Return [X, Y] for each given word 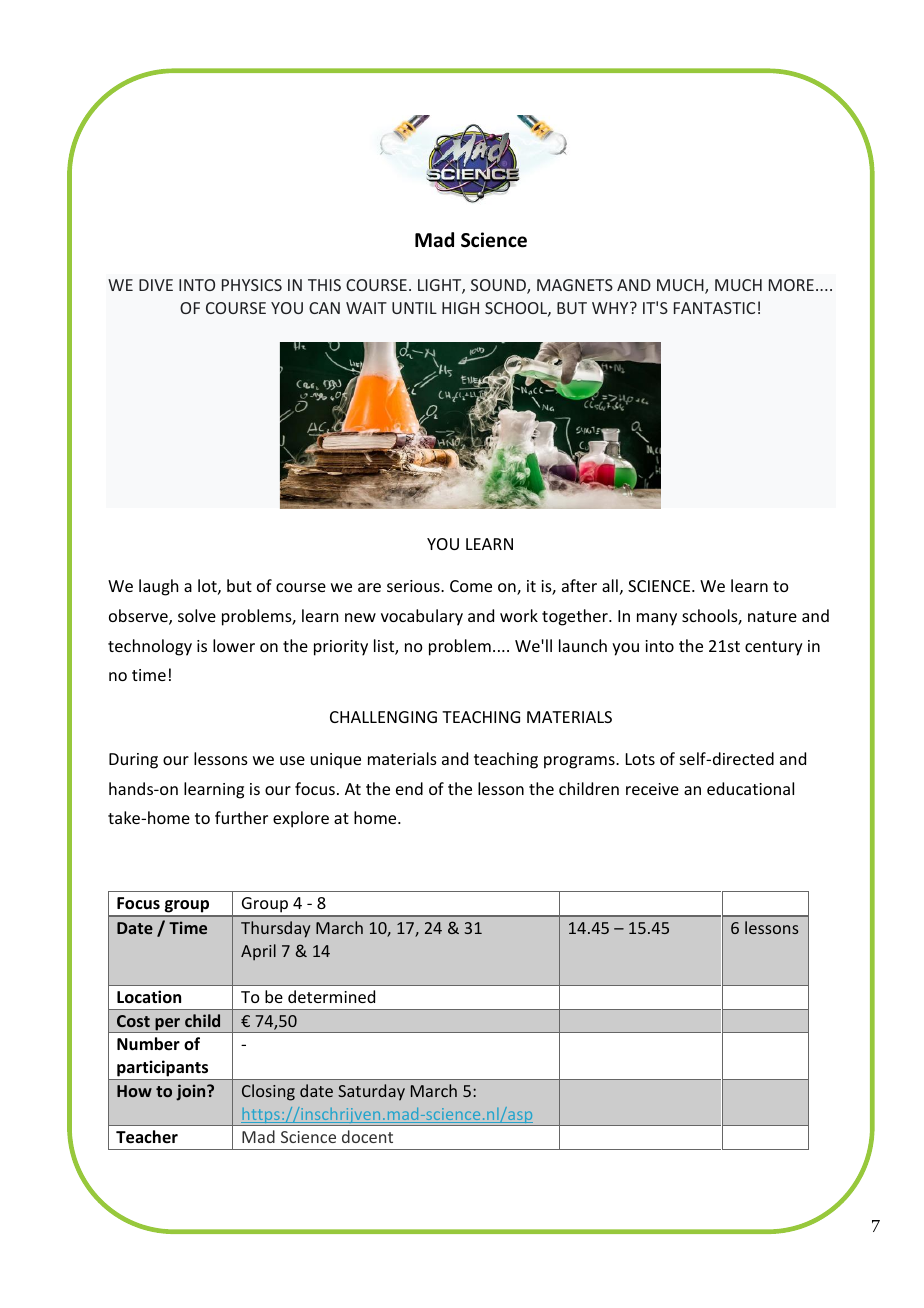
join [192, 1092]
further [241, 817]
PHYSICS [252, 285]
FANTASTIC [714, 308]
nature [772, 616]
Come [471, 586]
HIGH [460, 308]
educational [750, 788]
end [409, 788]
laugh [158, 587]
